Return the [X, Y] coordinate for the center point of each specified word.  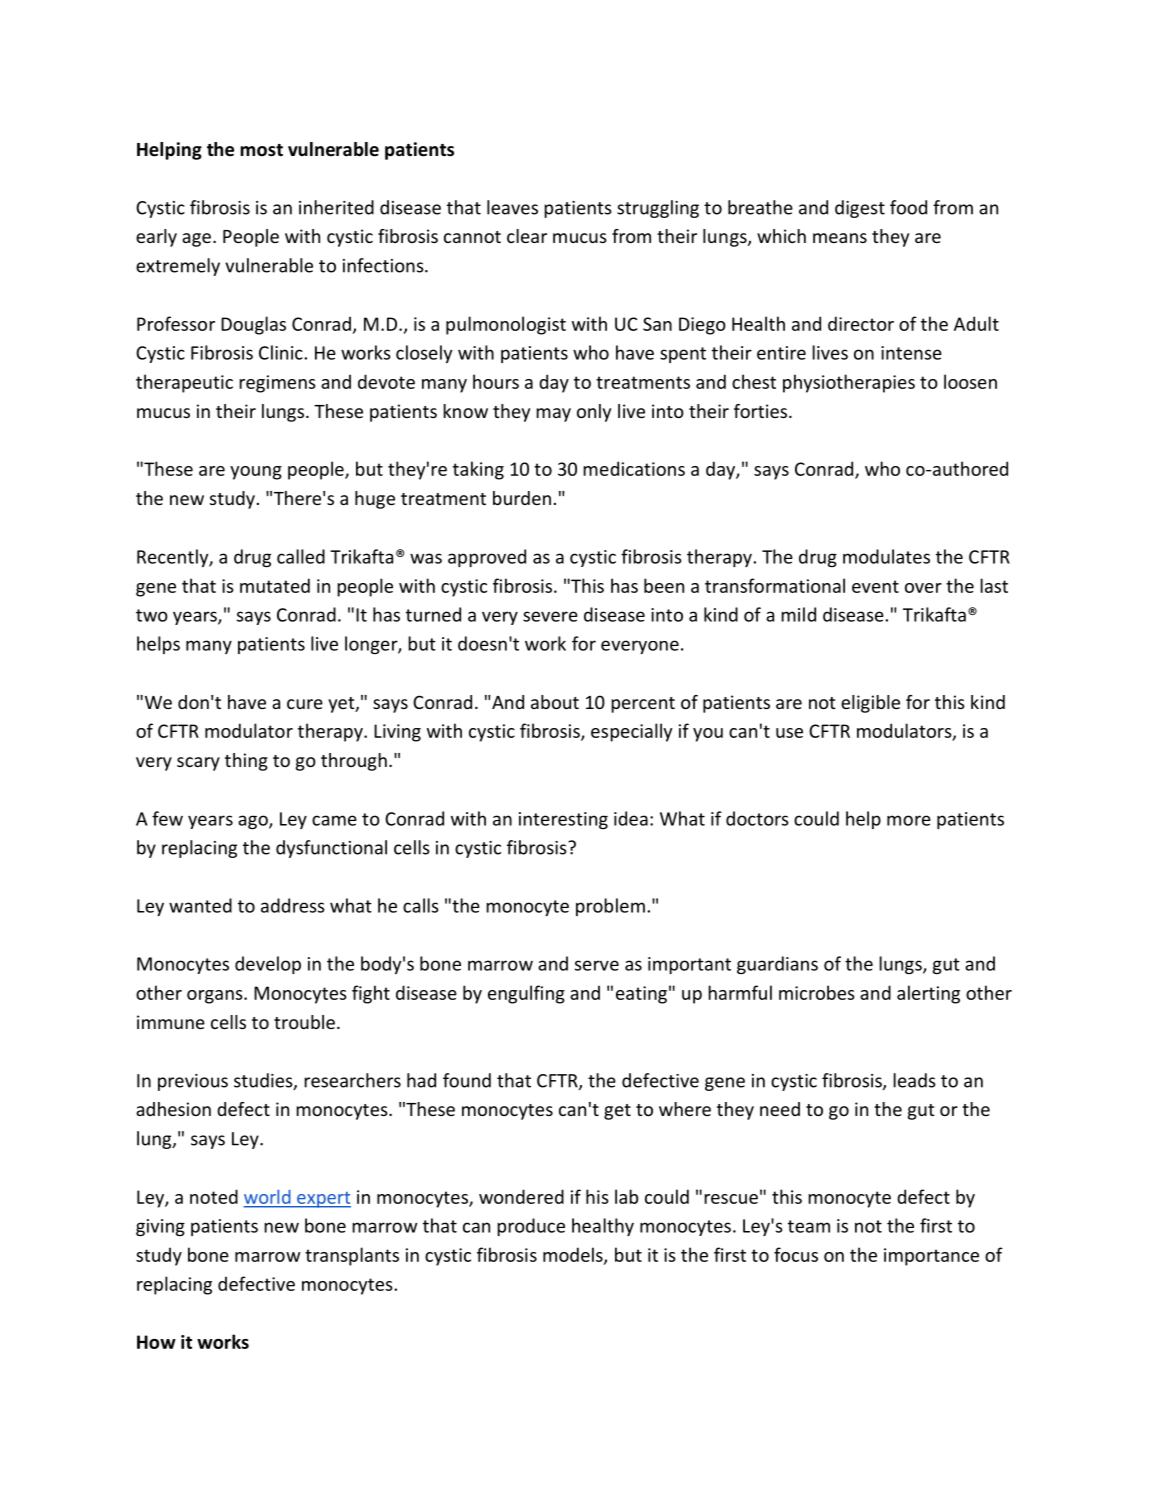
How [156, 1342]
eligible [870, 704]
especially [631, 732]
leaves [512, 207]
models [574, 1255]
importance [931, 1257]
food [908, 207]
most [261, 150]
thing [246, 762]
